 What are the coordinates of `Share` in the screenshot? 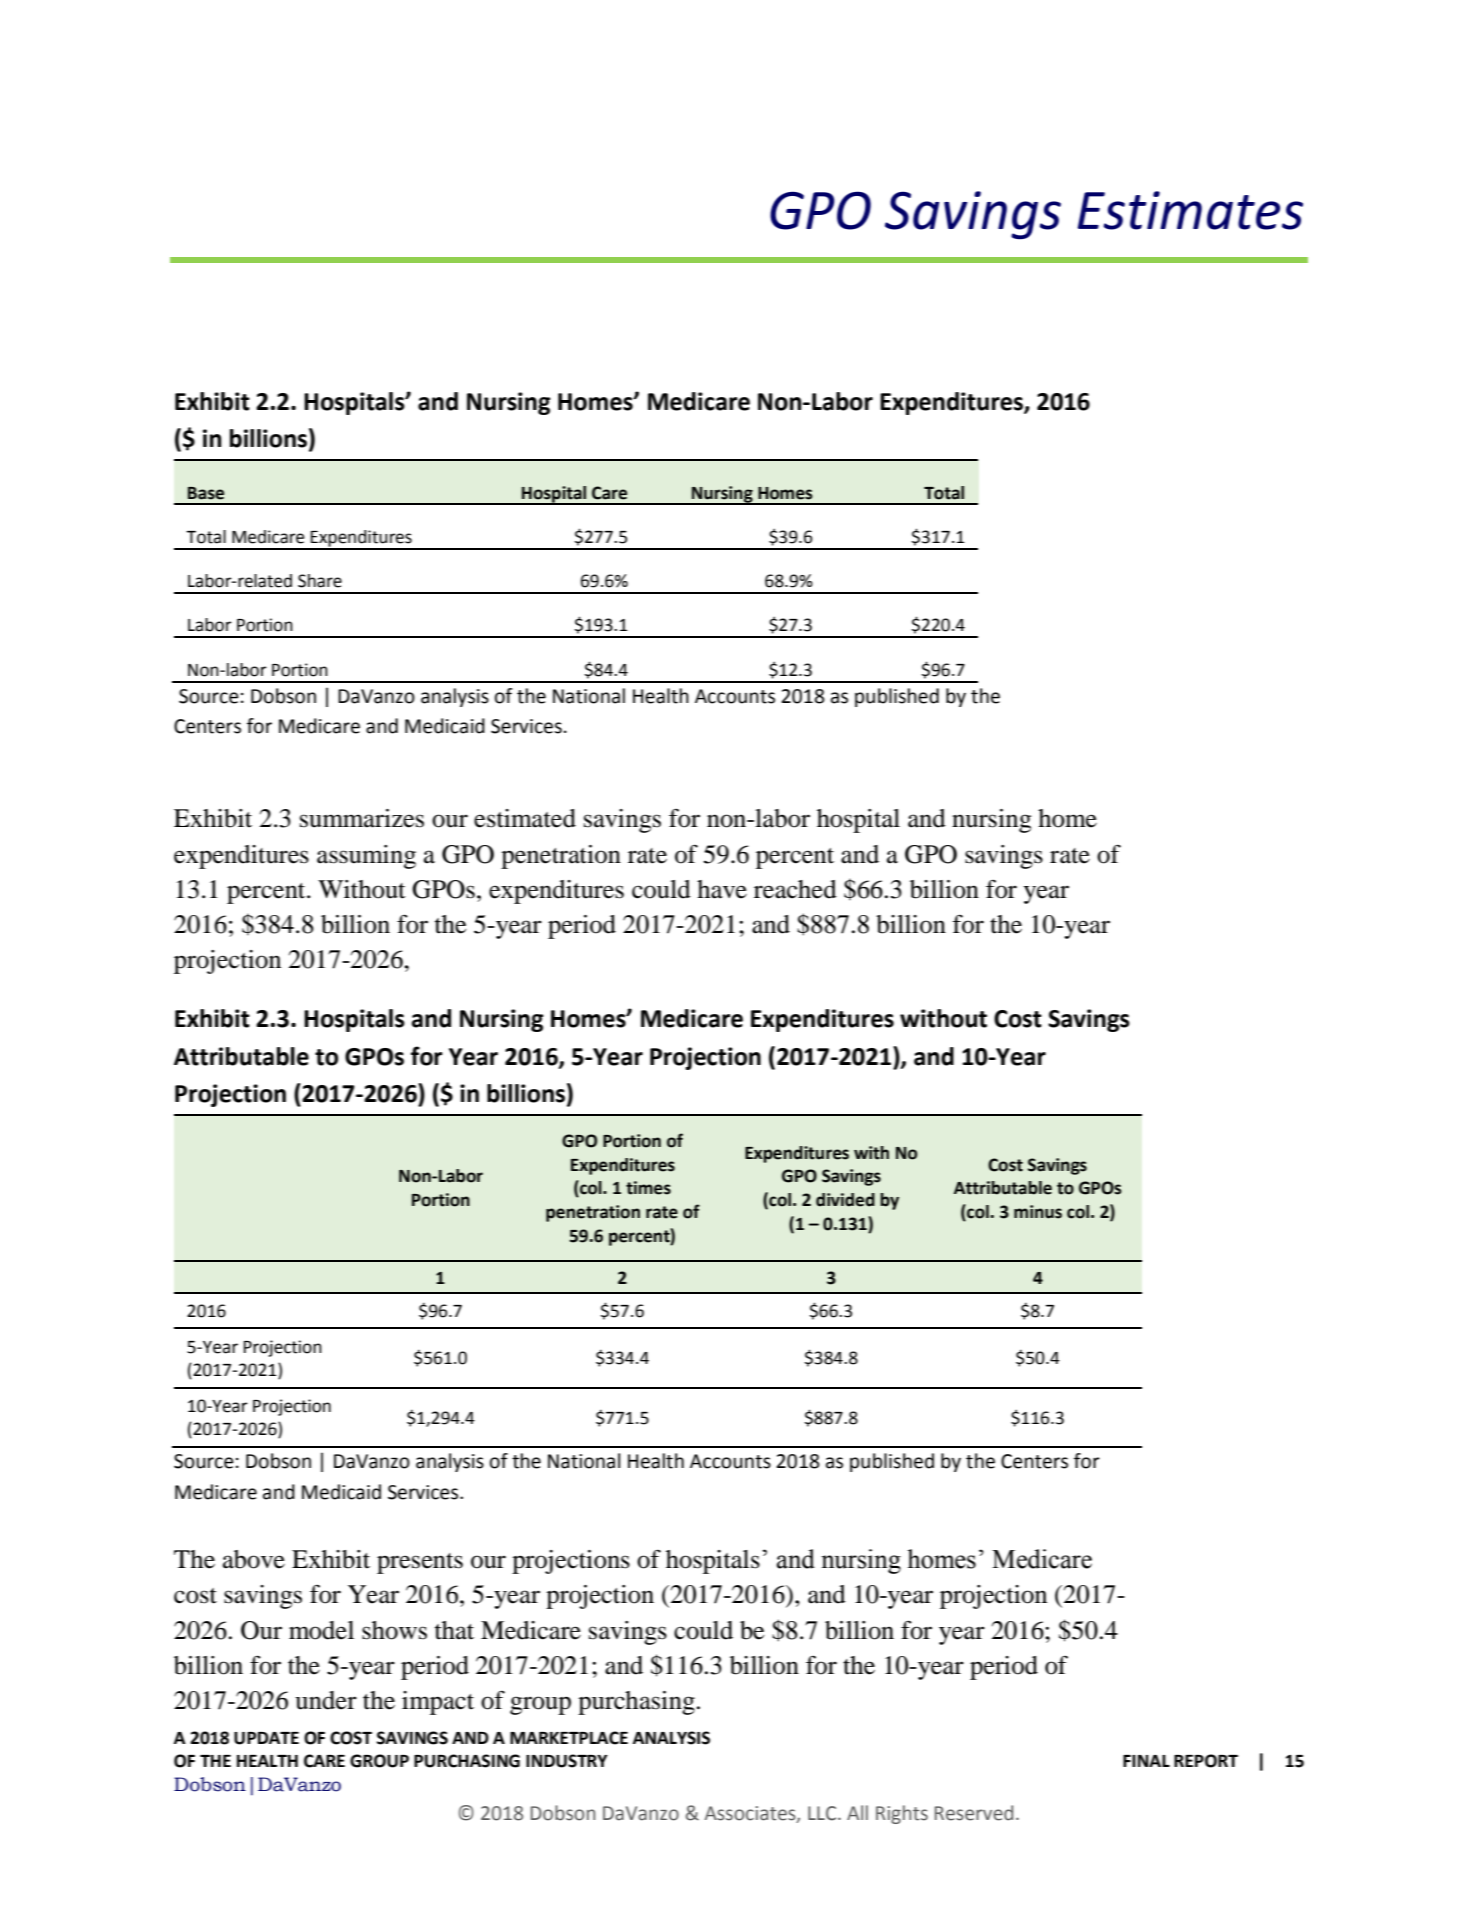 It's located at (320, 581).
